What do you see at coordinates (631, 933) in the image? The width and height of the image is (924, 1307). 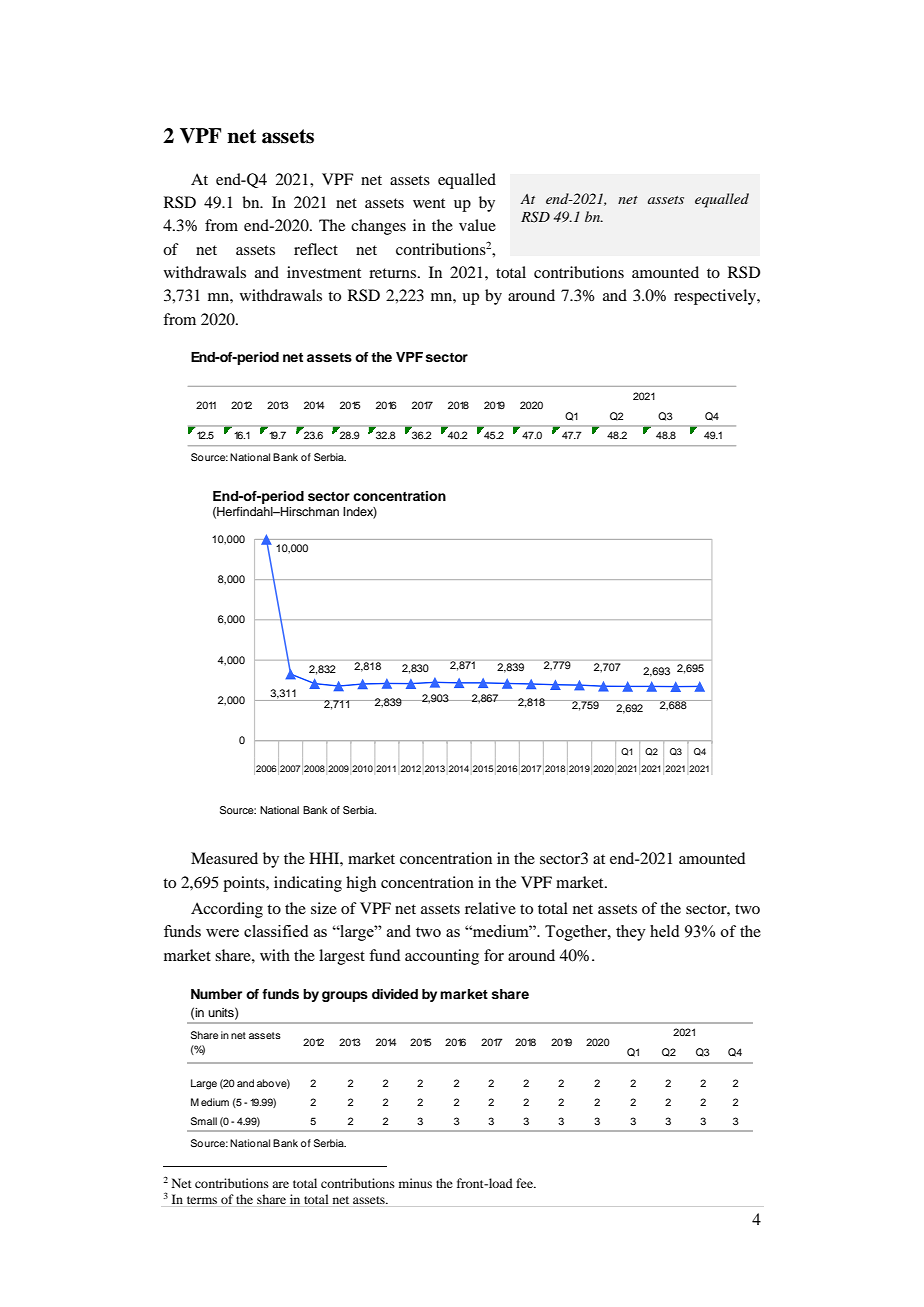 I see `they` at bounding box center [631, 933].
